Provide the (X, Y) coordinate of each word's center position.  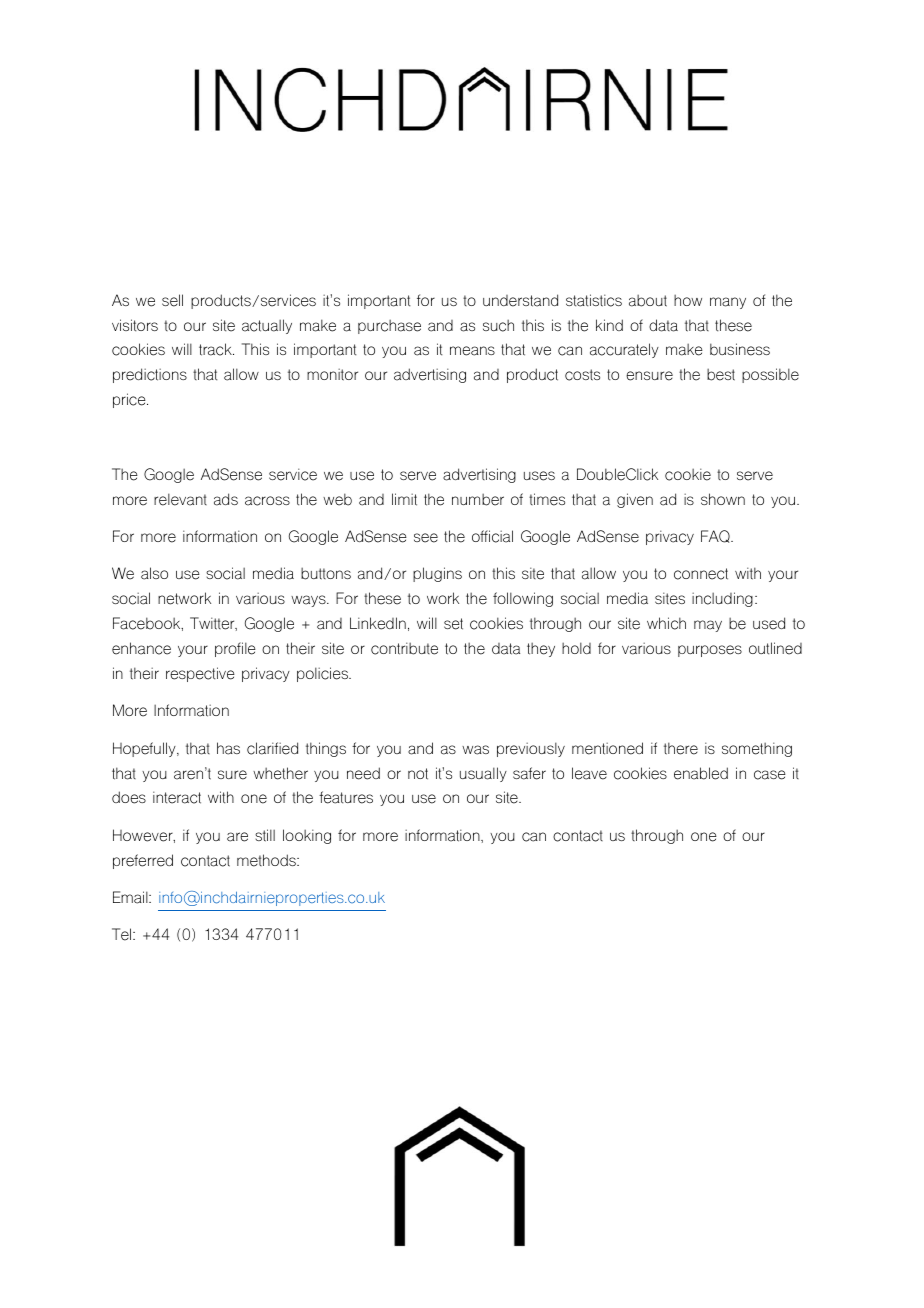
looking (307, 836)
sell (172, 300)
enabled (701, 773)
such (498, 325)
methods (267, 860)
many (728, 303)
